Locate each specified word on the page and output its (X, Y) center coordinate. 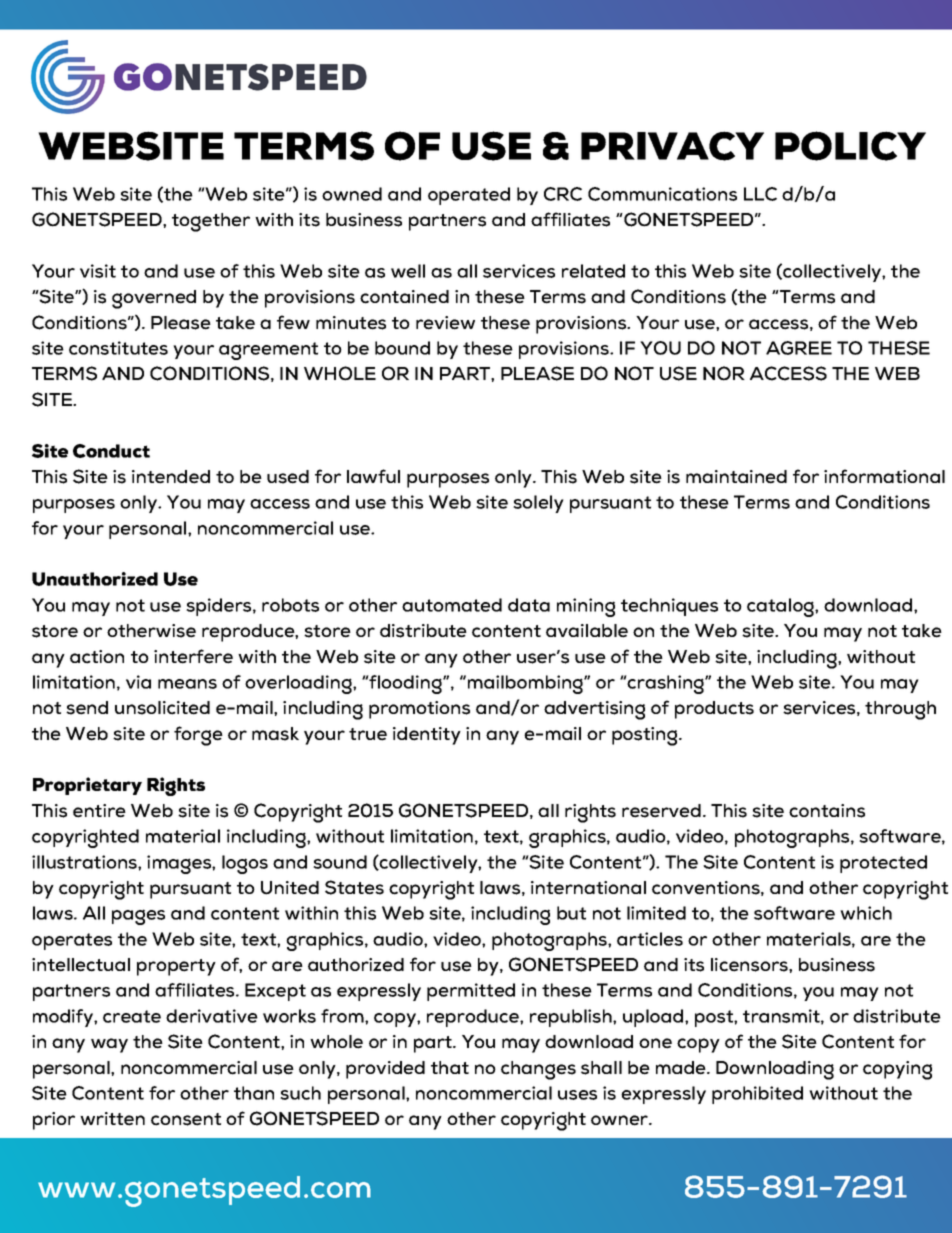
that (450, 1067)
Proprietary (87, 786)
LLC (760, 194)
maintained (736, 477)
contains (827, 811)
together (211, 222)
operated (469, 196)
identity (427, 736)
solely (538, 504)
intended (171, 477)
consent (186, 1119)
